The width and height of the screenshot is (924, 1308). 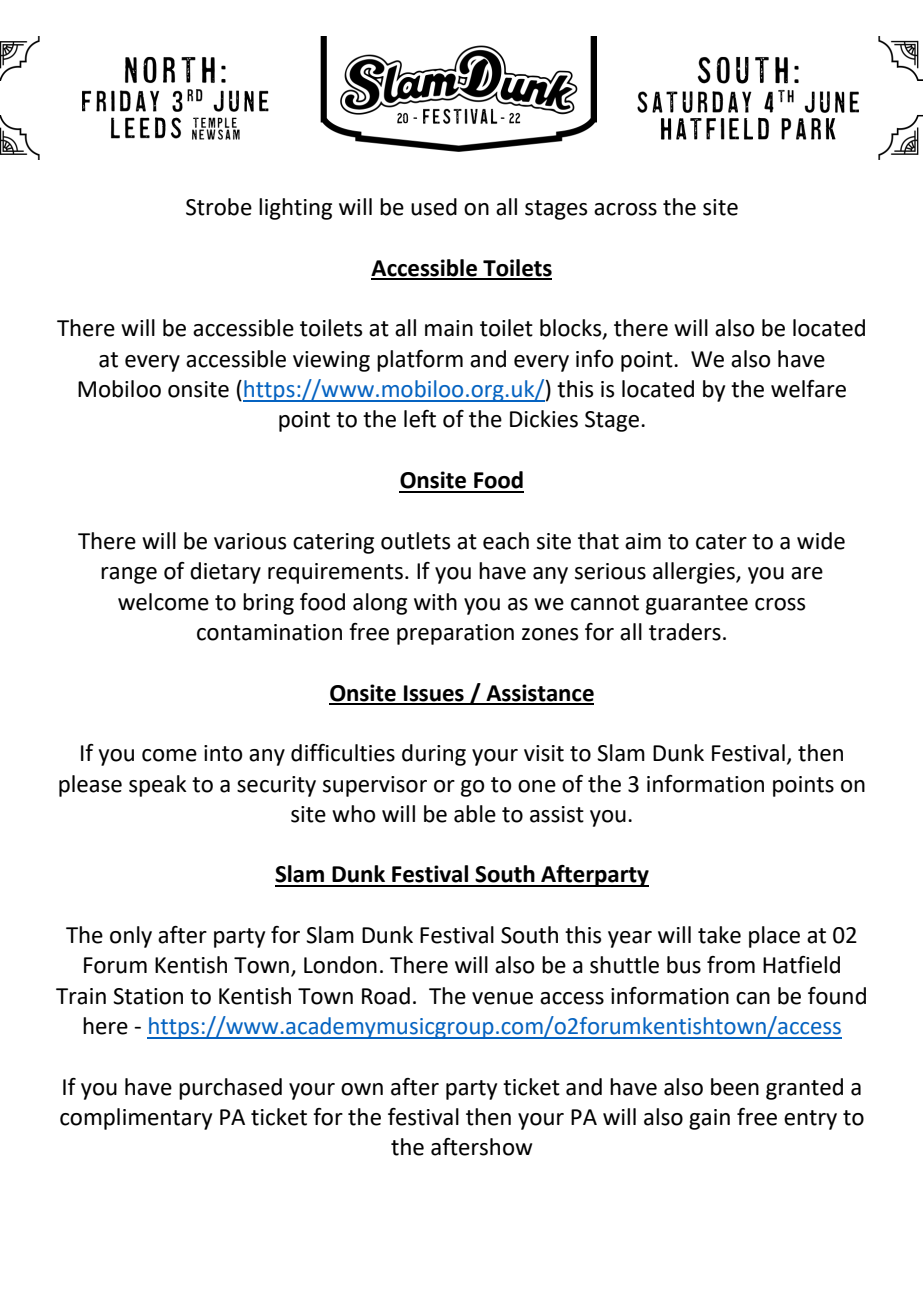 I want to click on speak, so click(x=158, y=786).
